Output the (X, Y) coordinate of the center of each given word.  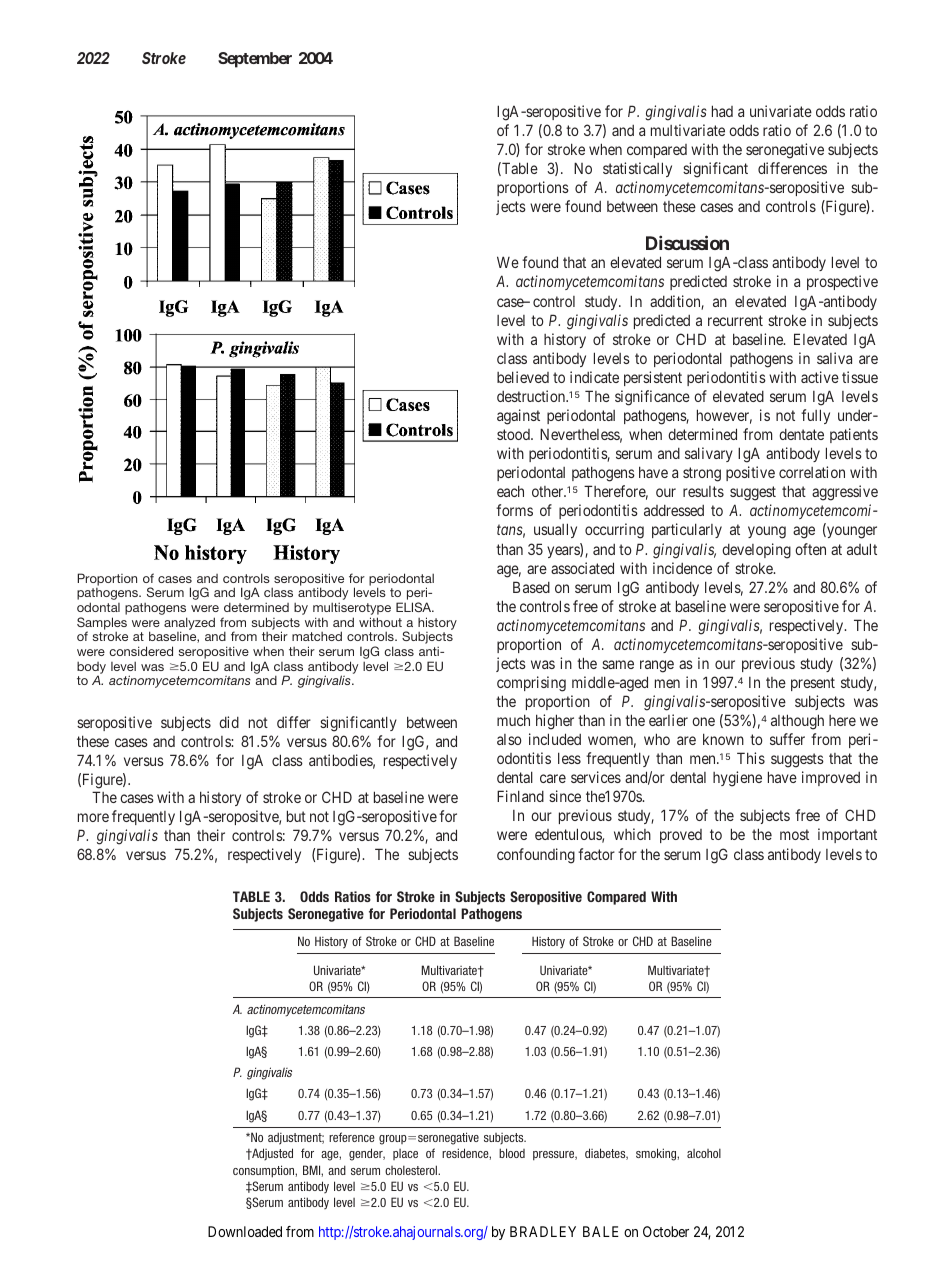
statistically (637, 169)
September (255, 60)
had (722, 111)
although (797, 722)
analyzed (189, 624)
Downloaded (245, 1231)
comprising (531, 684)
